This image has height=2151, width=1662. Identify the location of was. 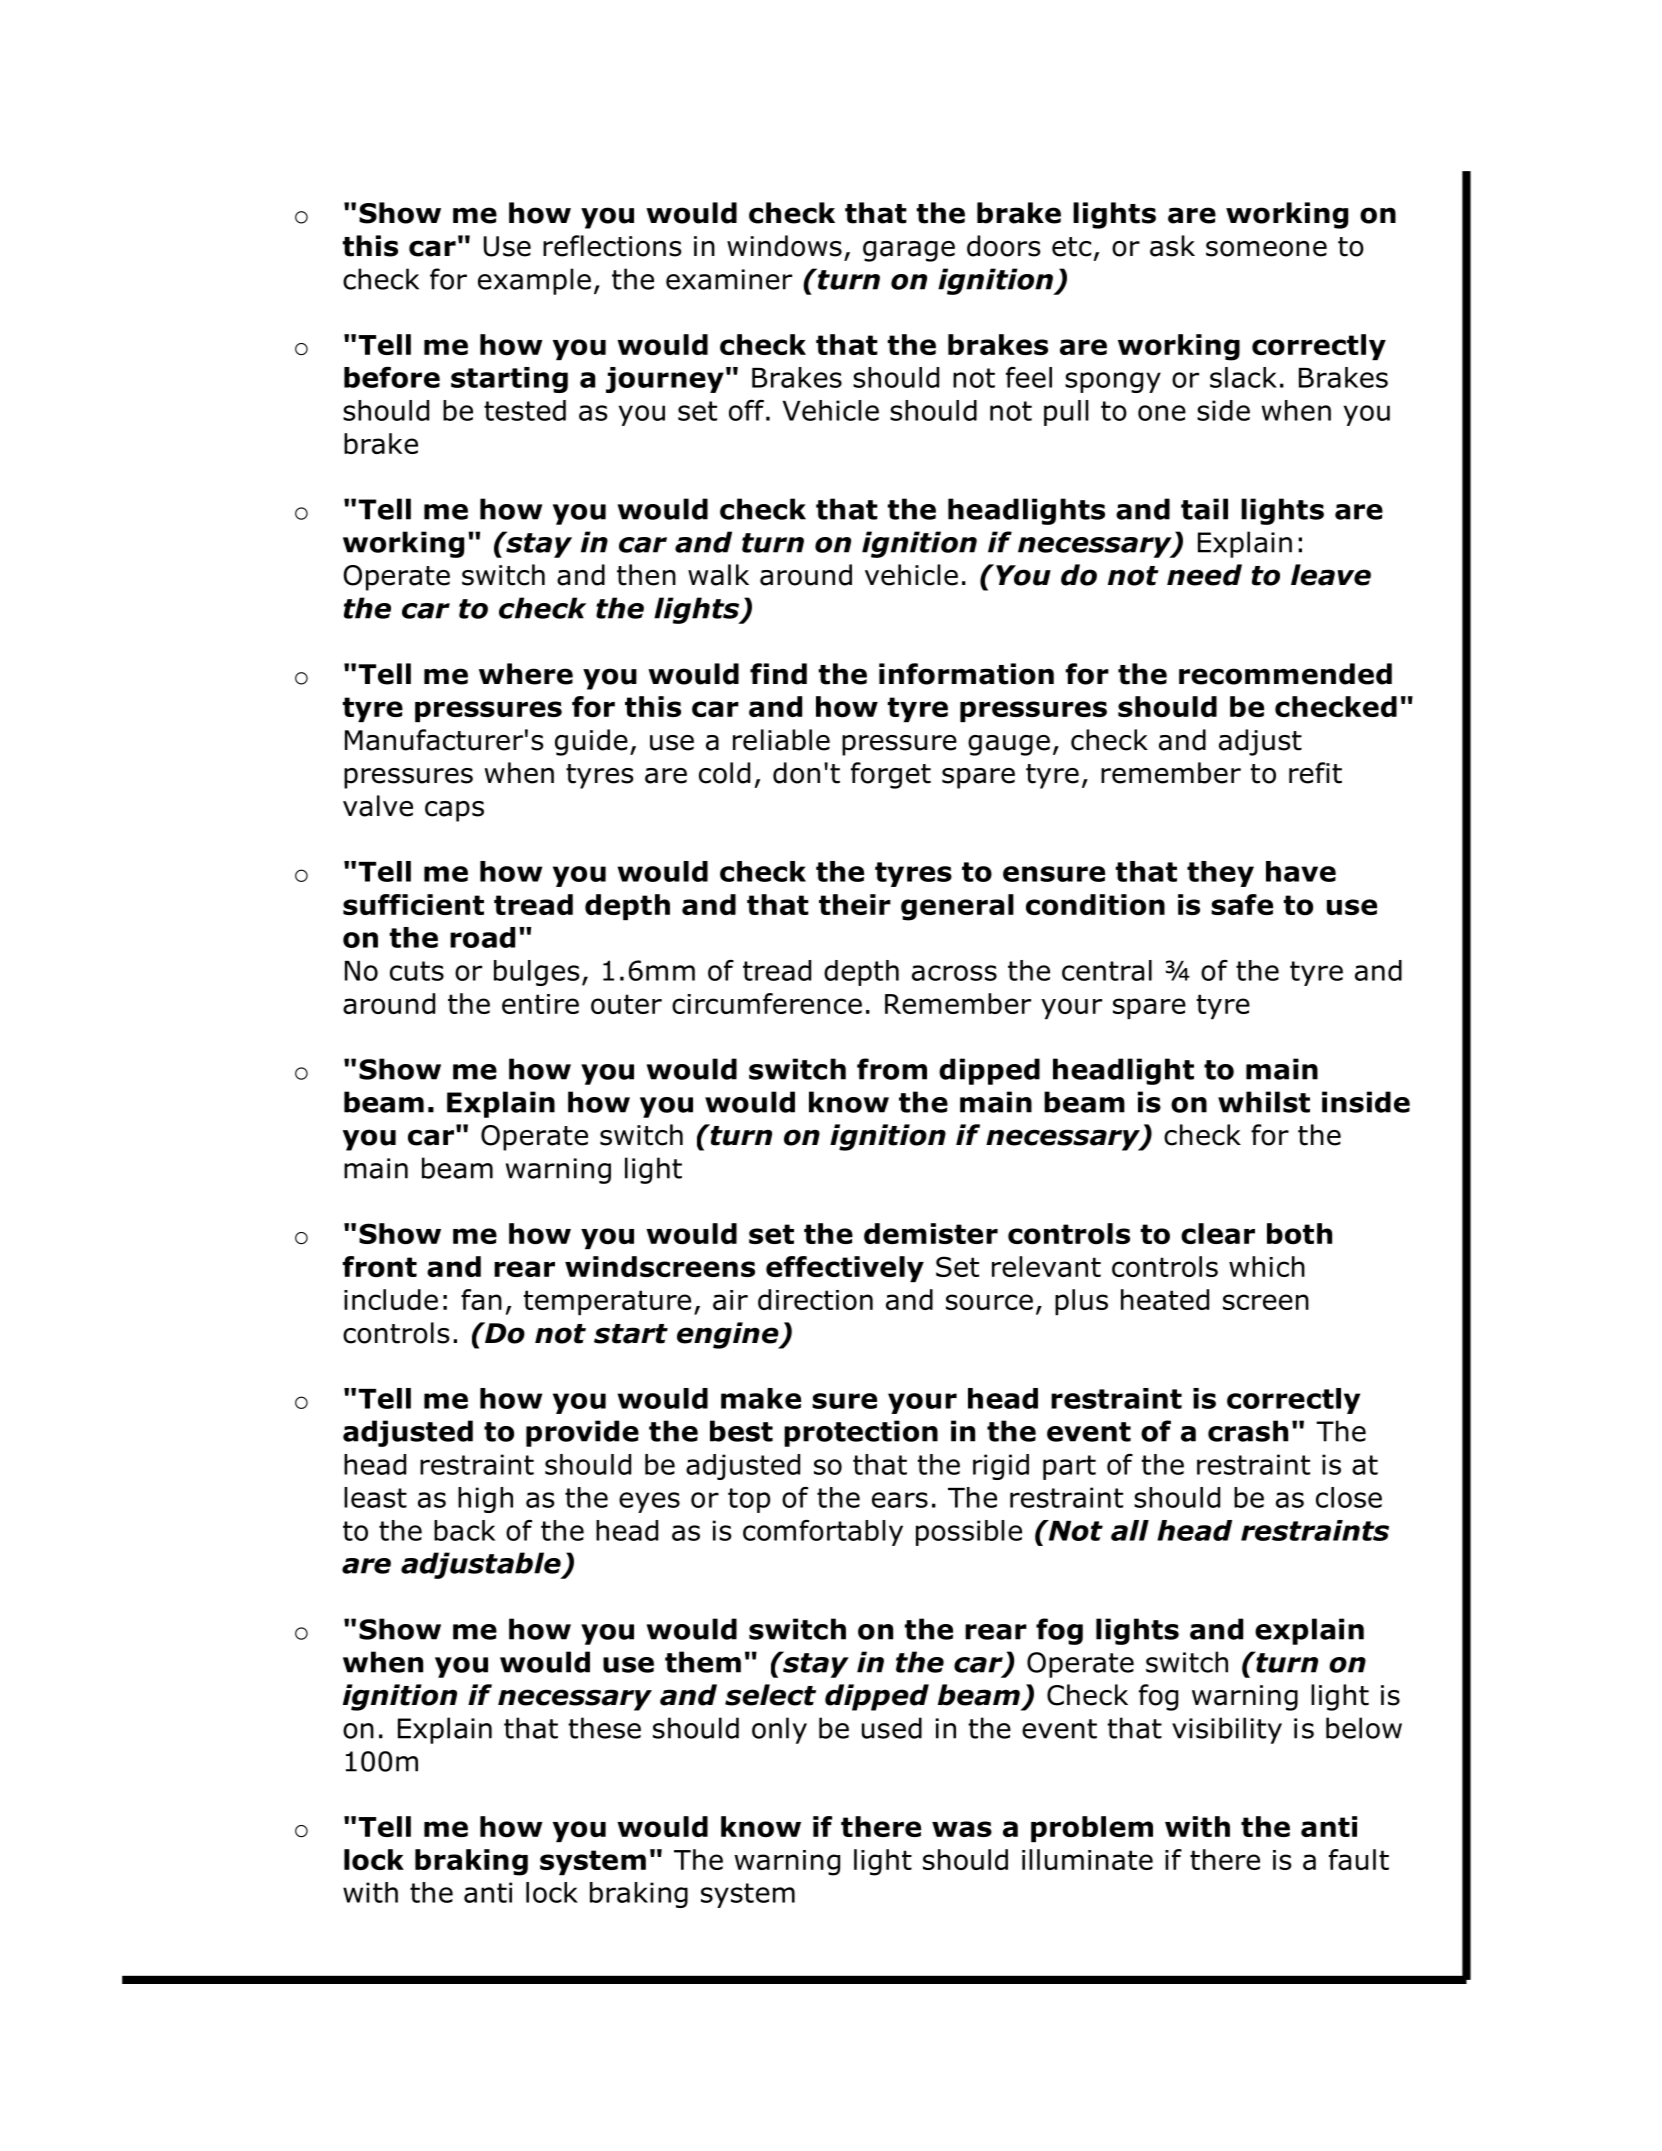
(962, 1829).
